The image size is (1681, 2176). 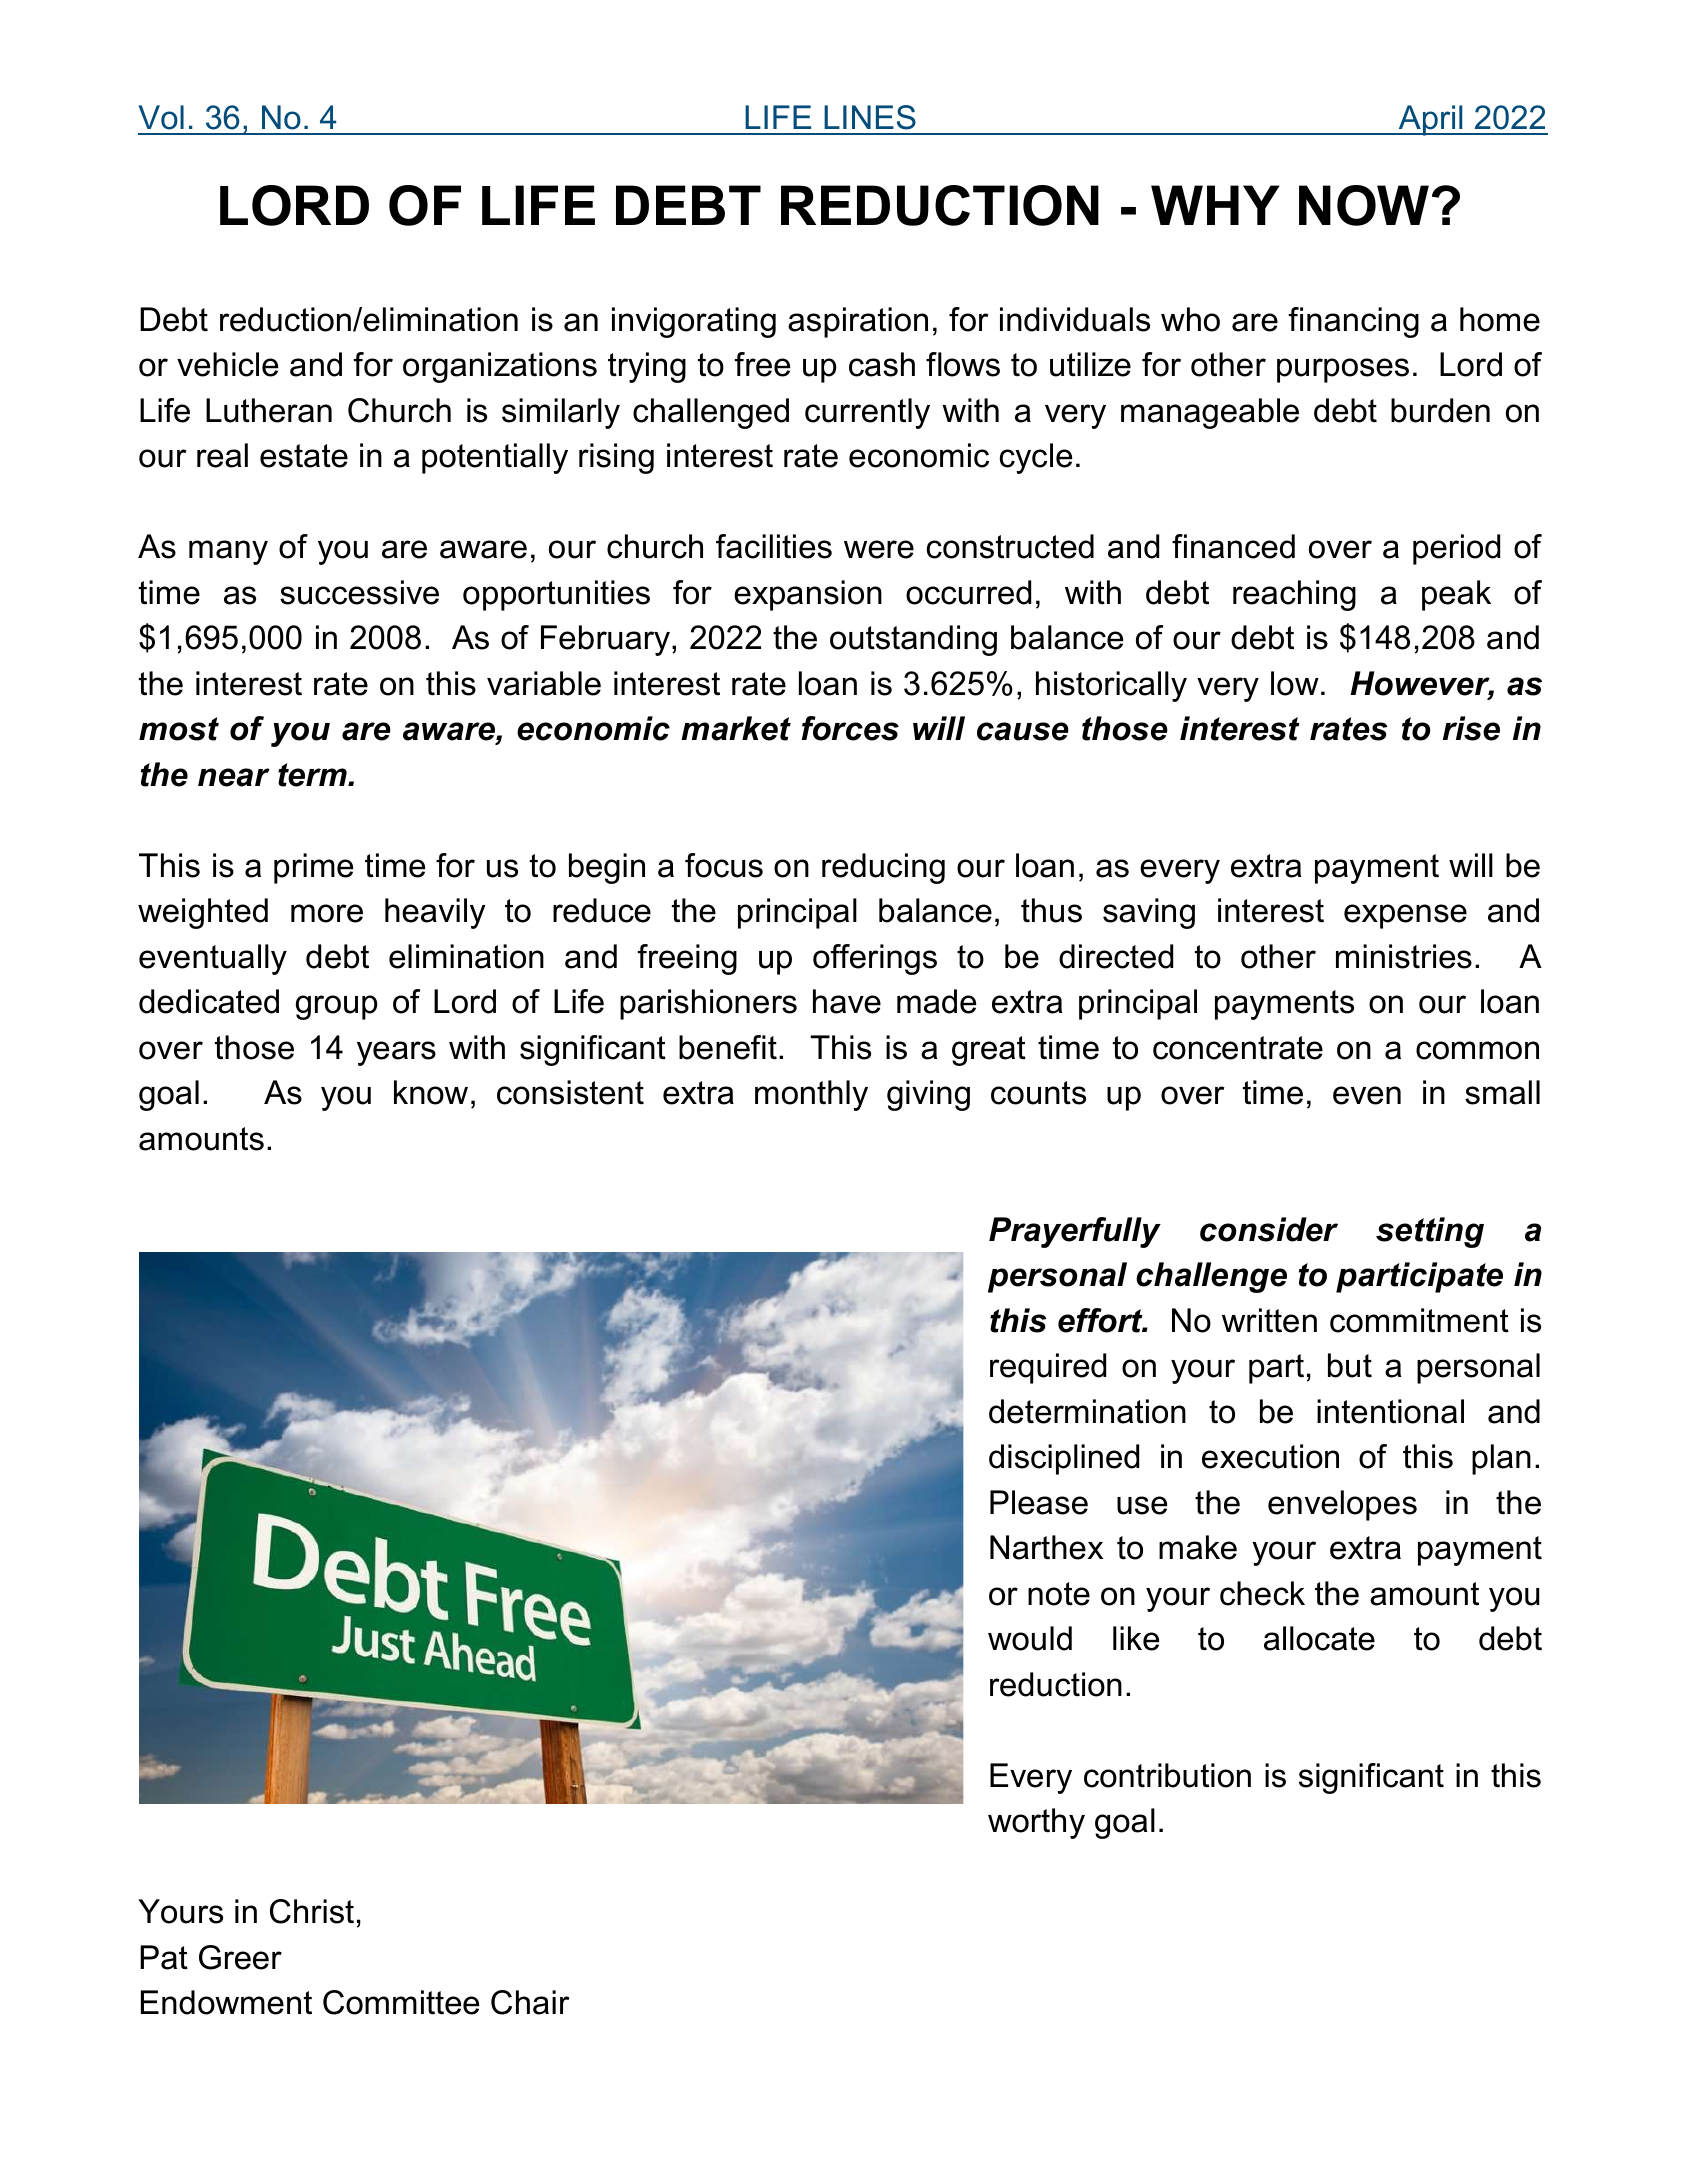 What do you see at coordinates (1471, 728) in the screenshot?
I see `rise` at bounding box center [1471, 728].
